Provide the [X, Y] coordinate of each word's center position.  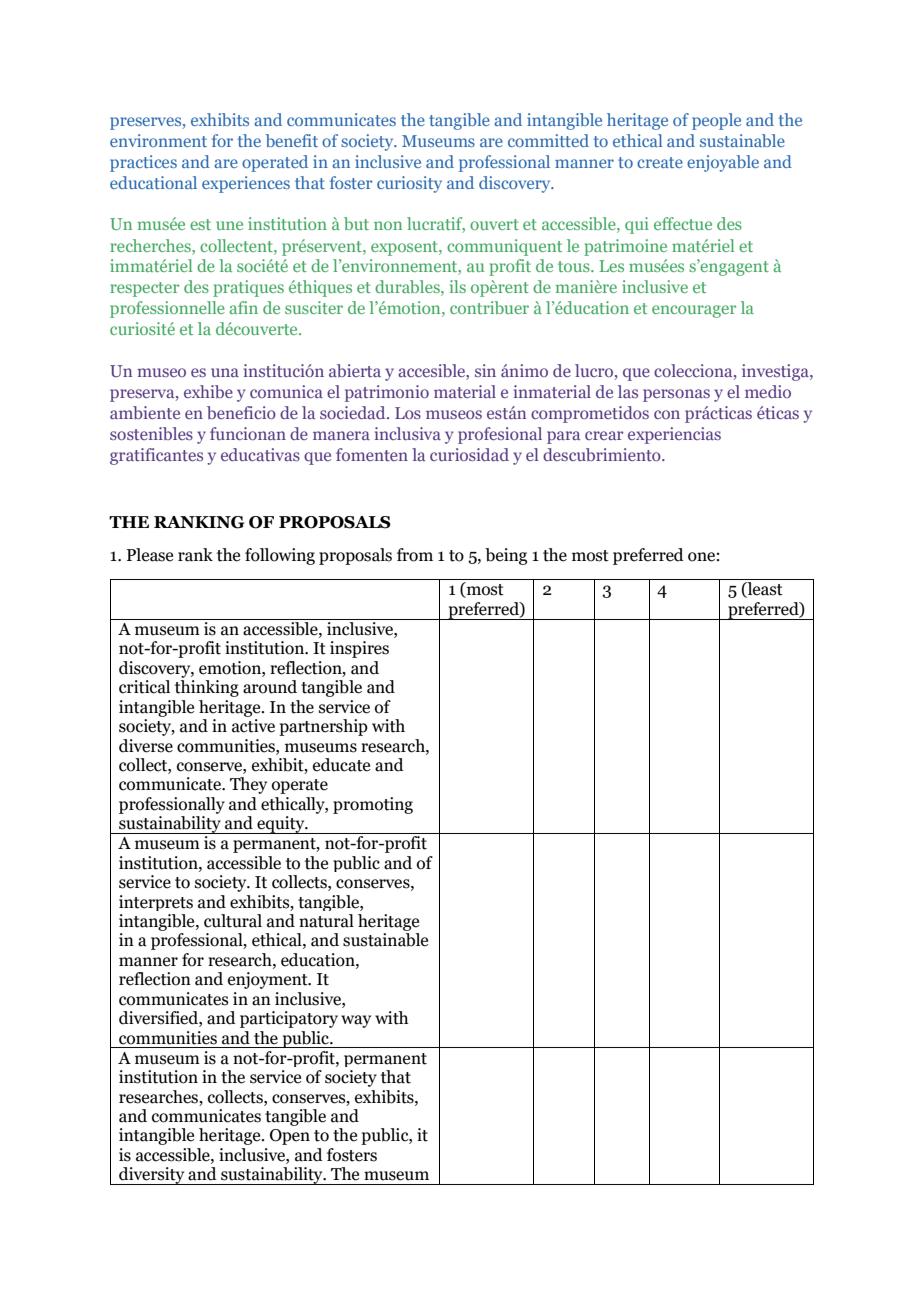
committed [548, 140]
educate [341, 765]
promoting [373, 805]
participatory [289, 1019]
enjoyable [723, 163]
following [280, 556]
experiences [246, 184]
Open [290, 1137]
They [248, 785]
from [415, 555]
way [356, 1021]
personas [676, 395]
